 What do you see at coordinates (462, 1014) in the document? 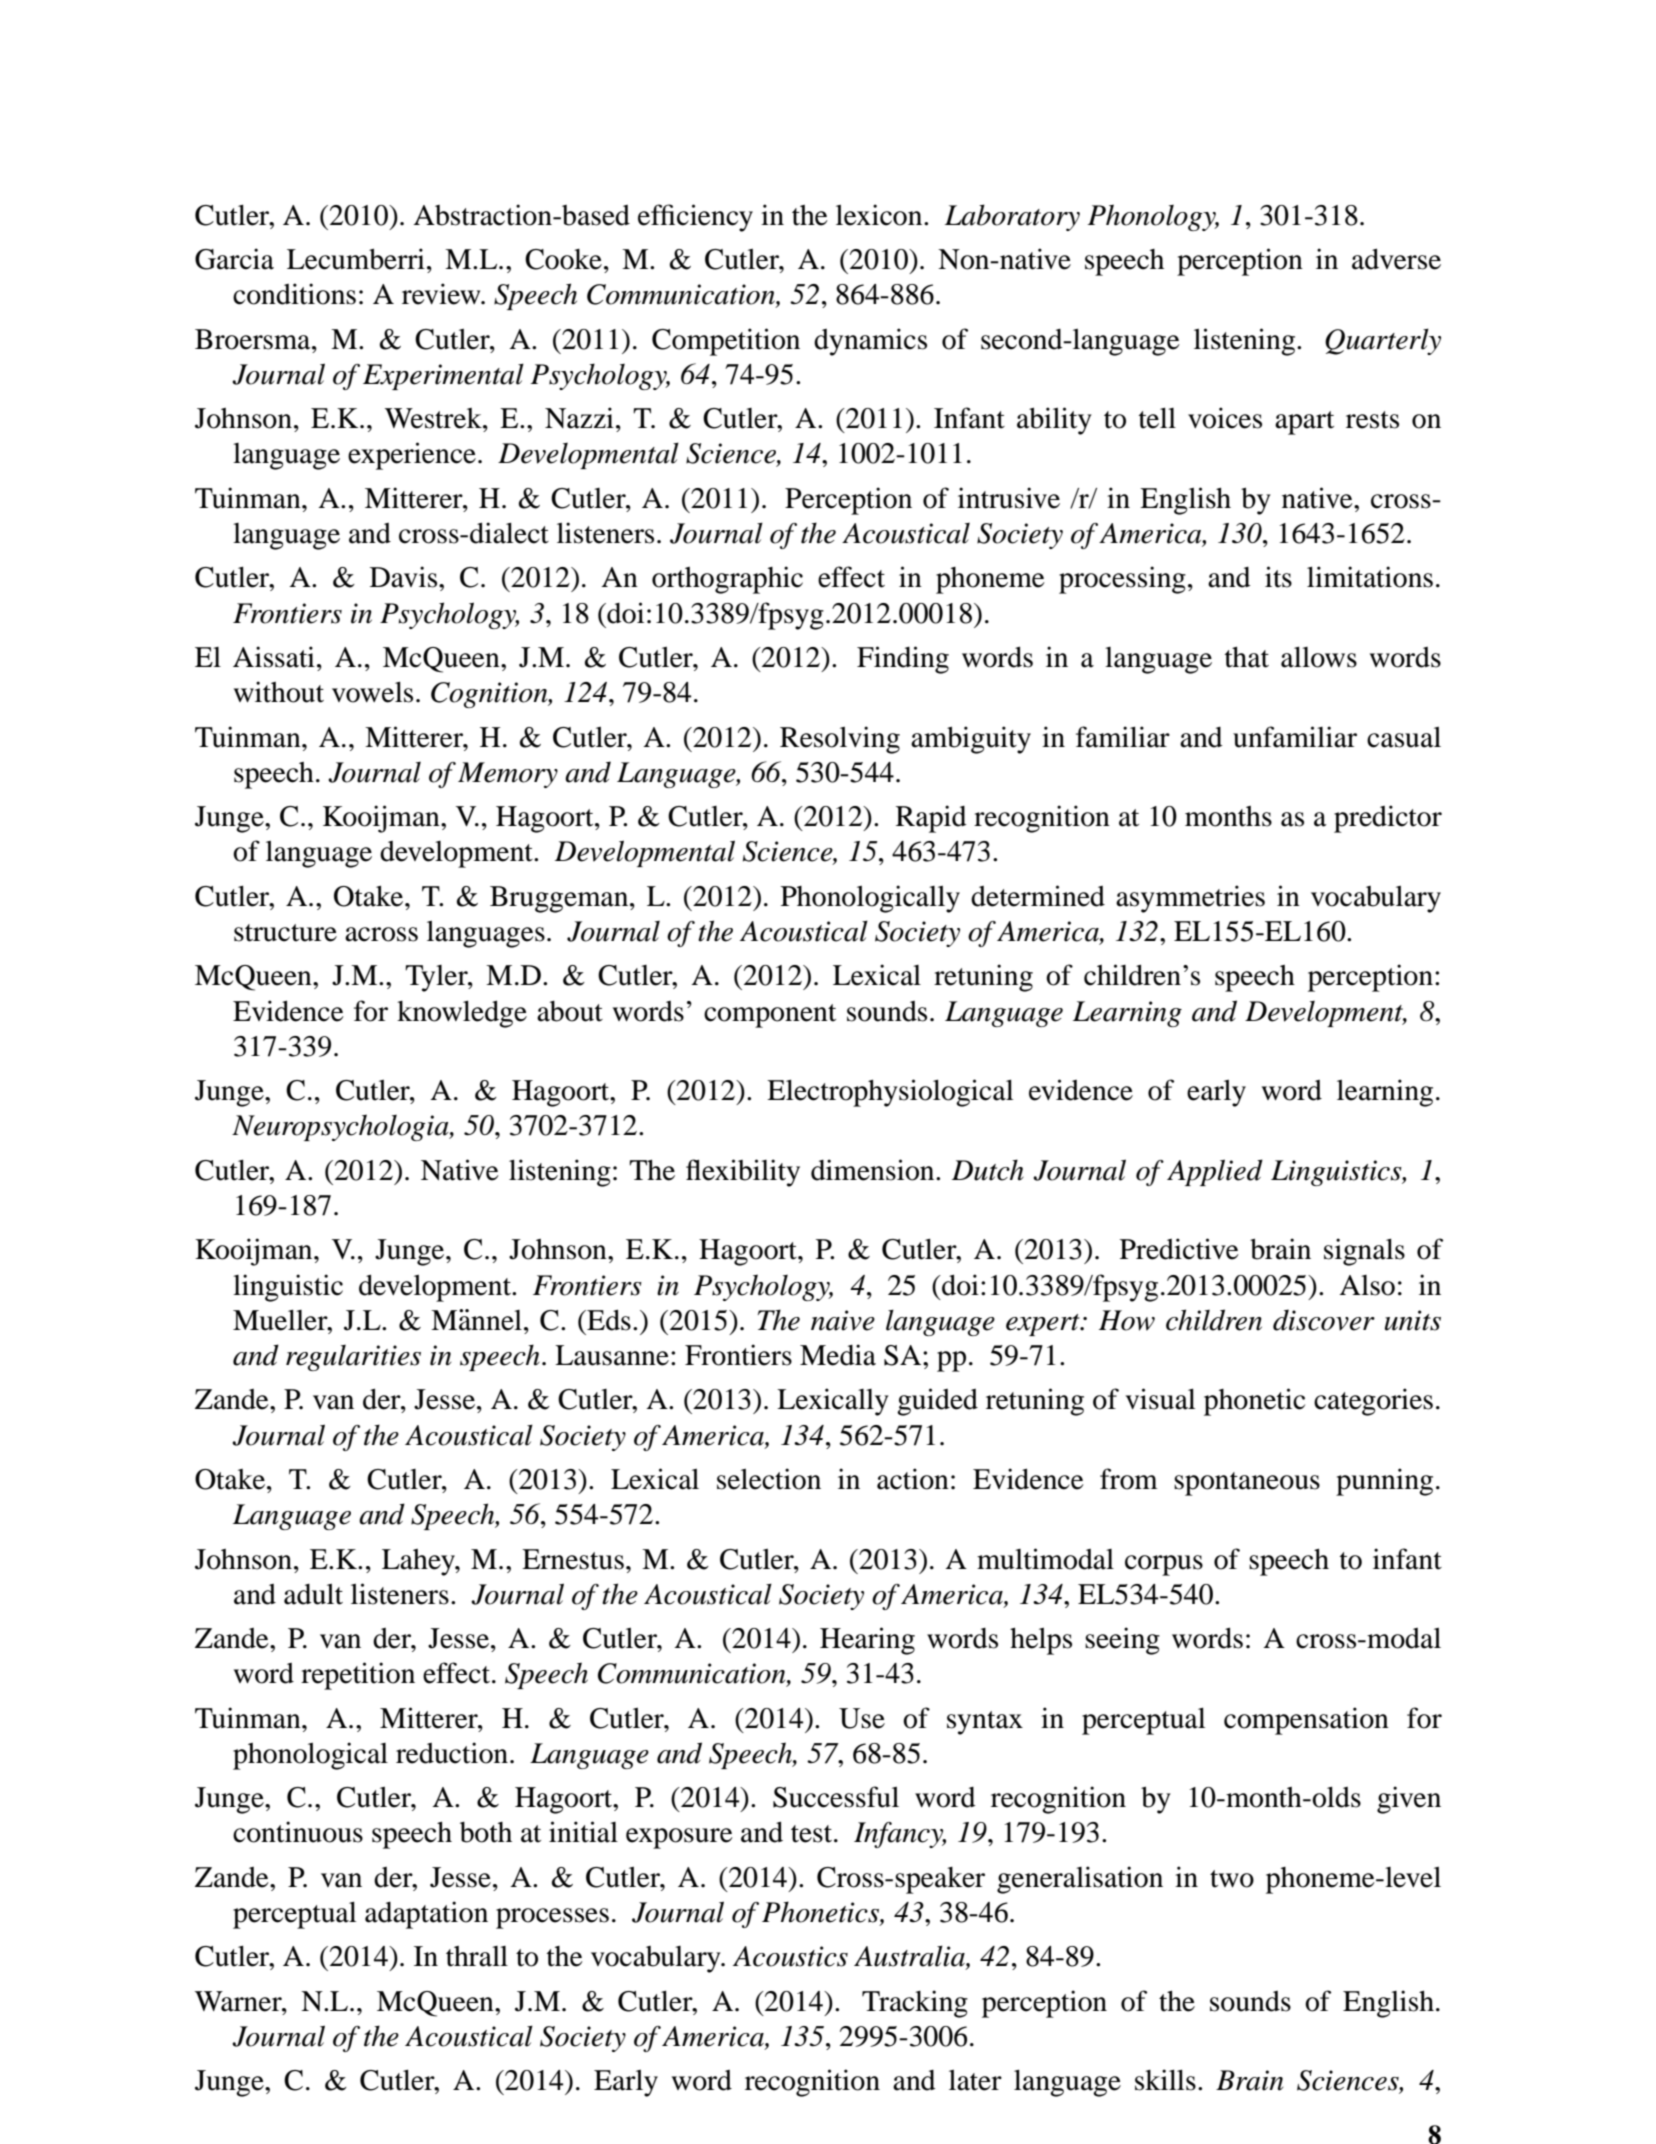
I see `knowledge` at bounding box center [462, 1014].
